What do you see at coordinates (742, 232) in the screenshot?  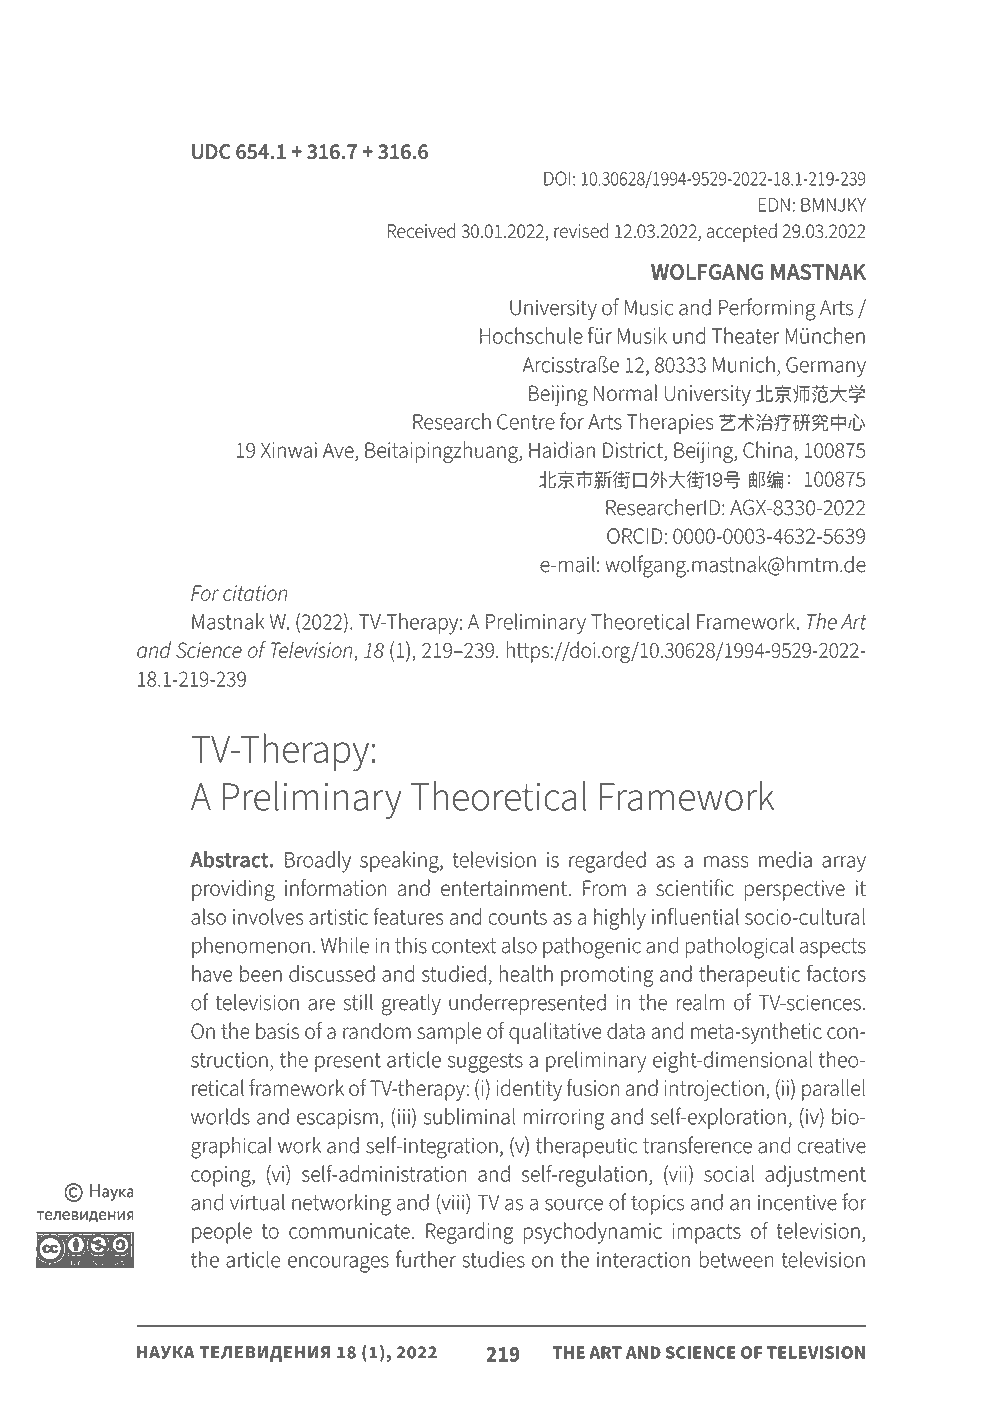 I see `accepted` at bounding box center [742, 232].
